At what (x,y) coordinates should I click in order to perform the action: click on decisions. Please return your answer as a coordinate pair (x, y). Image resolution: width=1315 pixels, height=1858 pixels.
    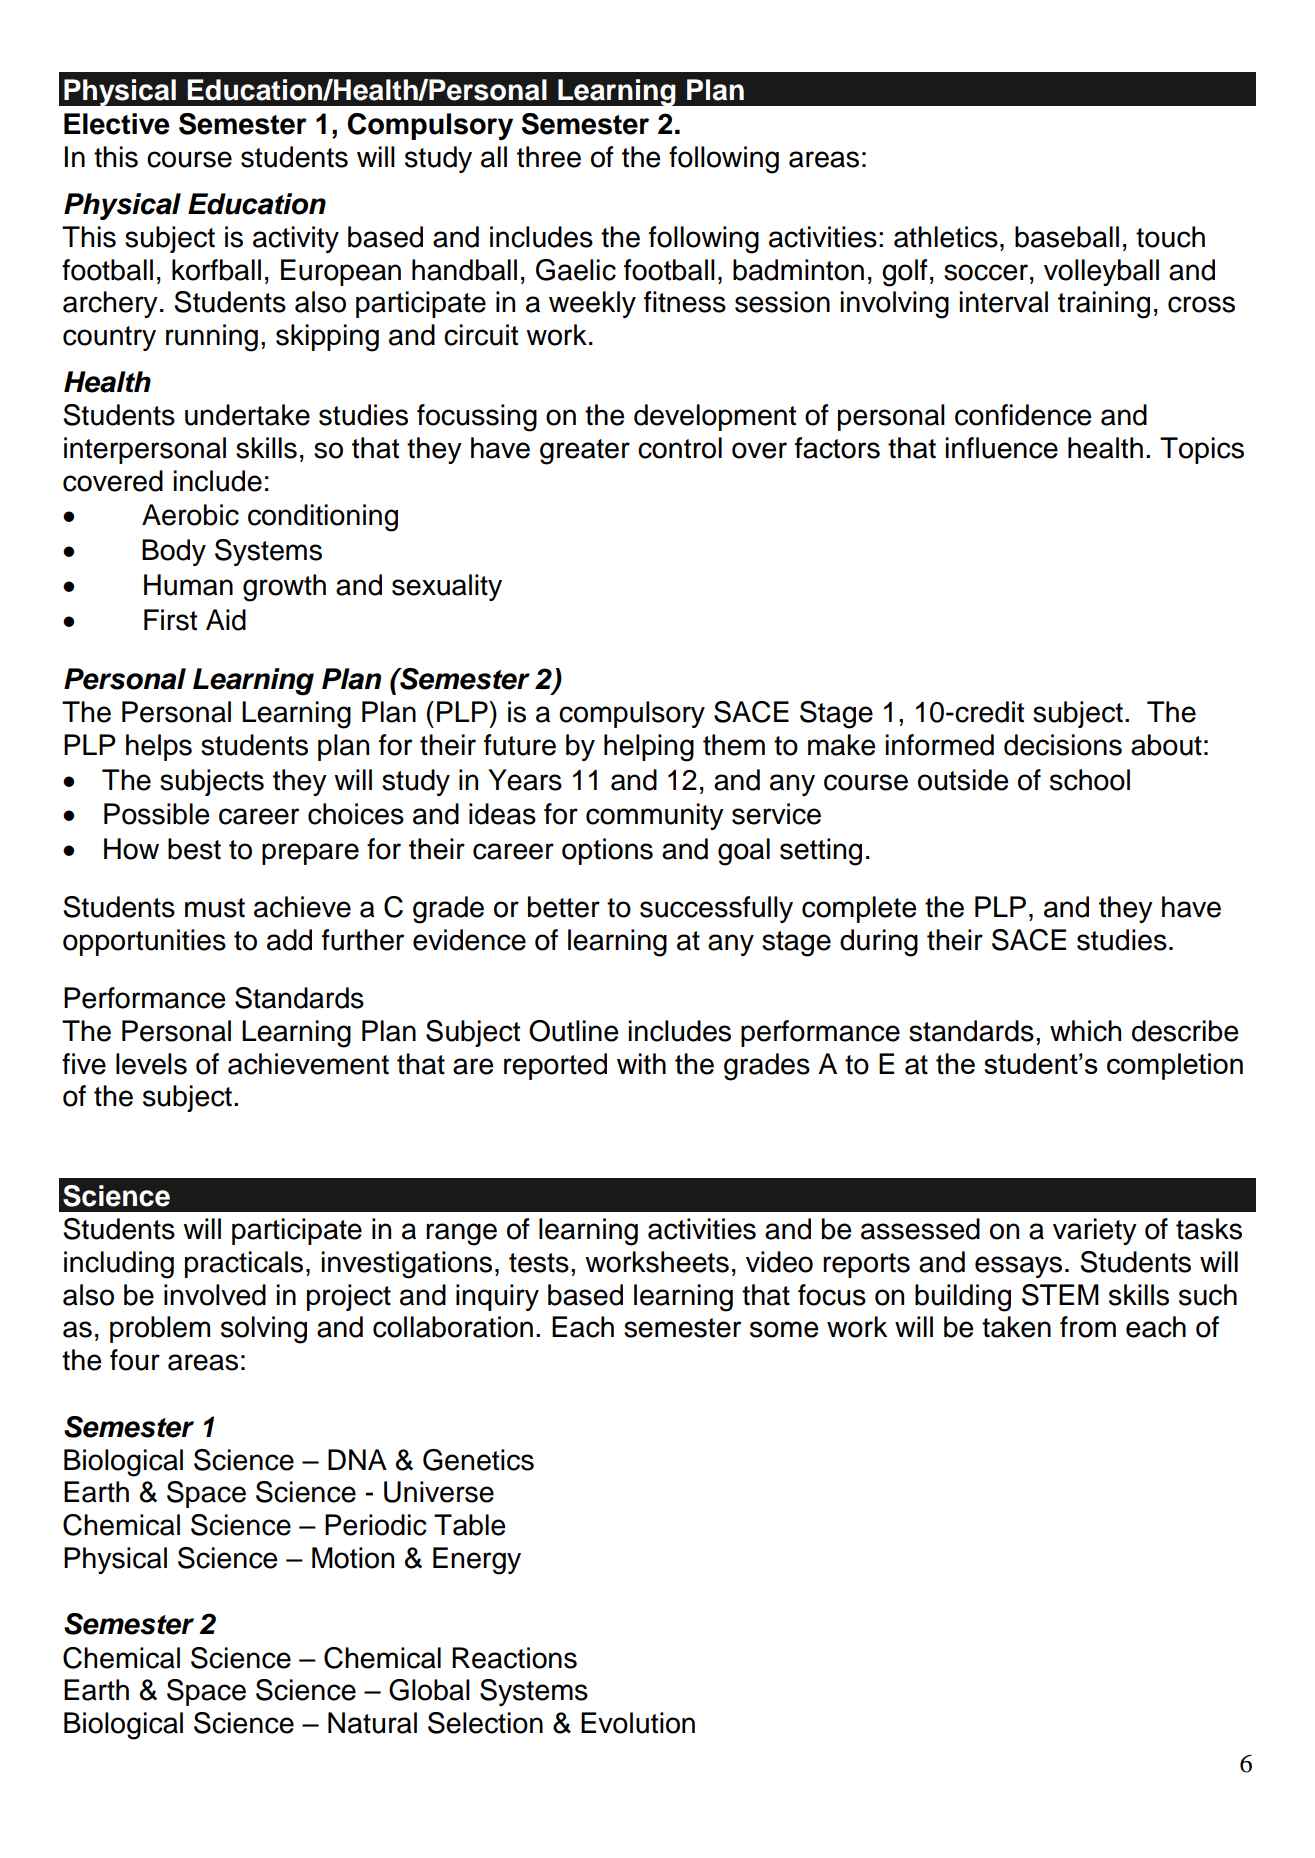
    Looking at the image, I should click on (1063, 745).
